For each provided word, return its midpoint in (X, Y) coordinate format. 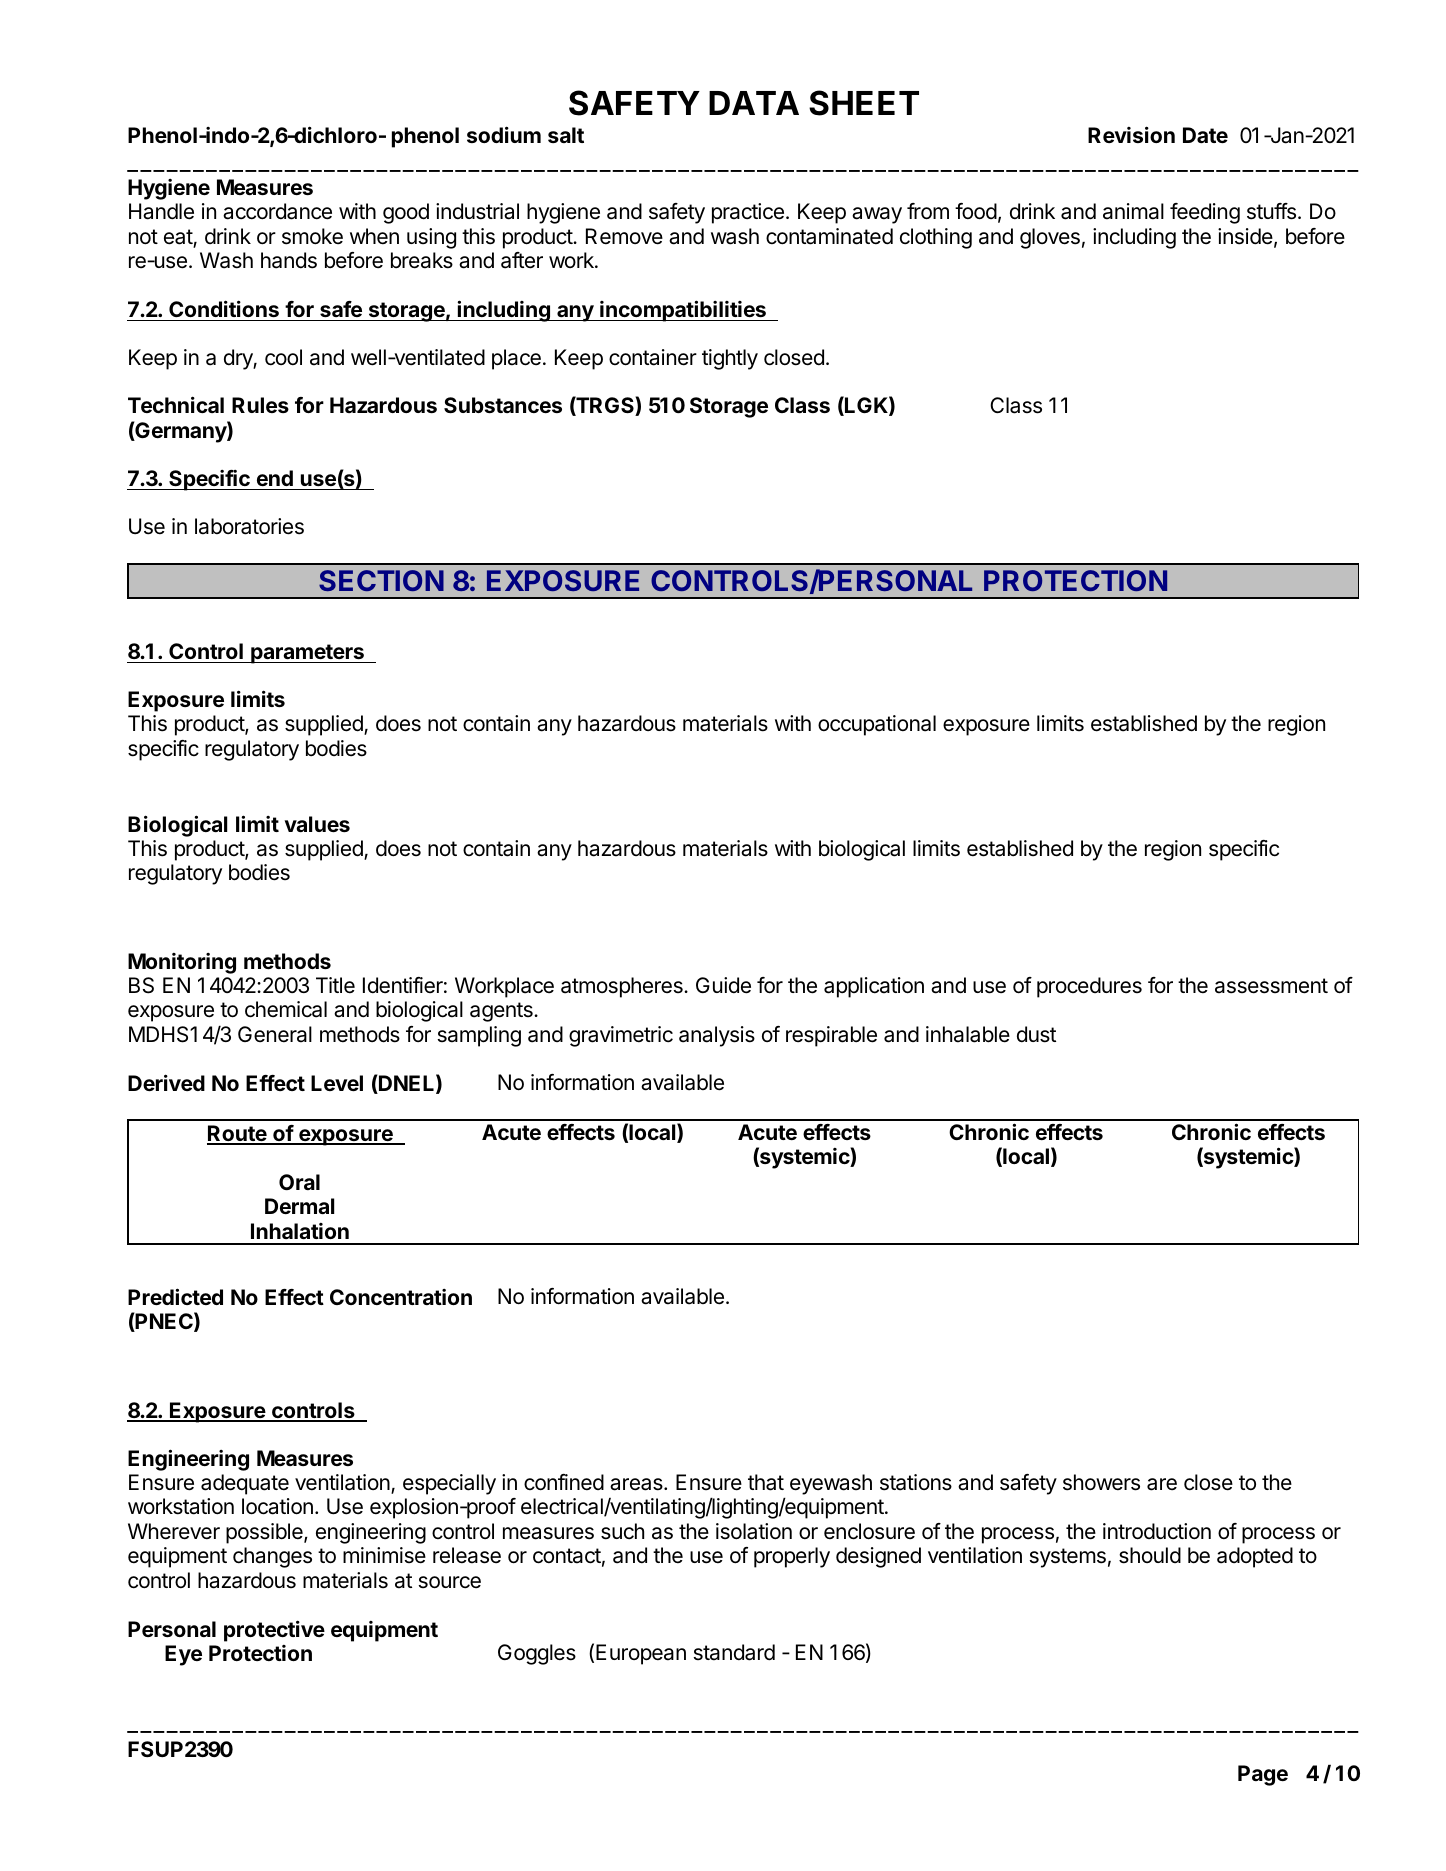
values (317, 824)
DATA (754, 103)
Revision (1131, 134)
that (766, 1482)
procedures (1089, 987)
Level (337, 1083)
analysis (717, 1036)
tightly (730, 359)
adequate (245, 1484)
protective (274, 1631)
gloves (1050, 238)
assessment (1271, 986)
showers (1101, 1482)
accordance (277, 211)
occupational (877, 725)
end (275, 478)
